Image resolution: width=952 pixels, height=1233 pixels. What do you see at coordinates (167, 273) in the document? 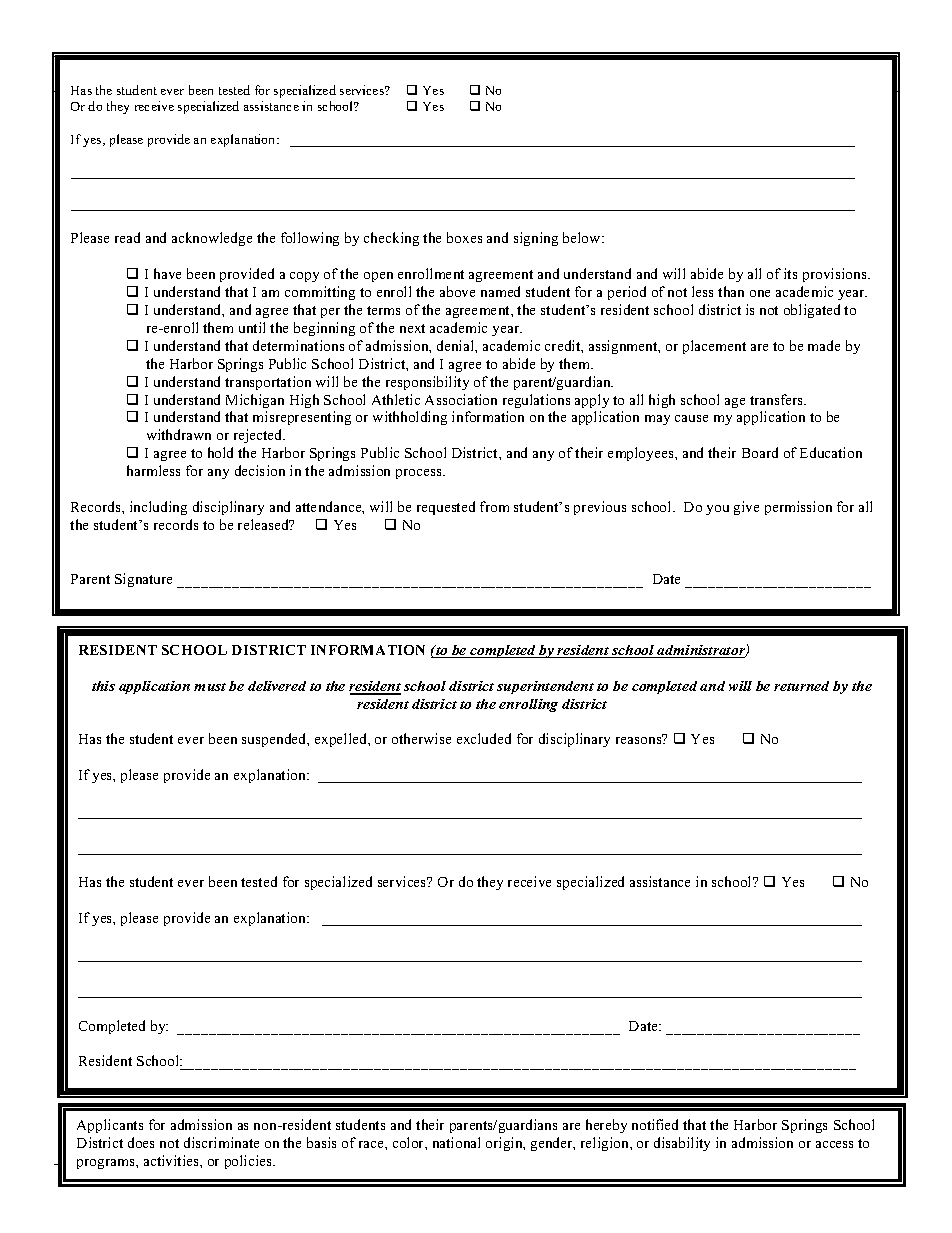
I see `have` at bounding box center [167, 273].
